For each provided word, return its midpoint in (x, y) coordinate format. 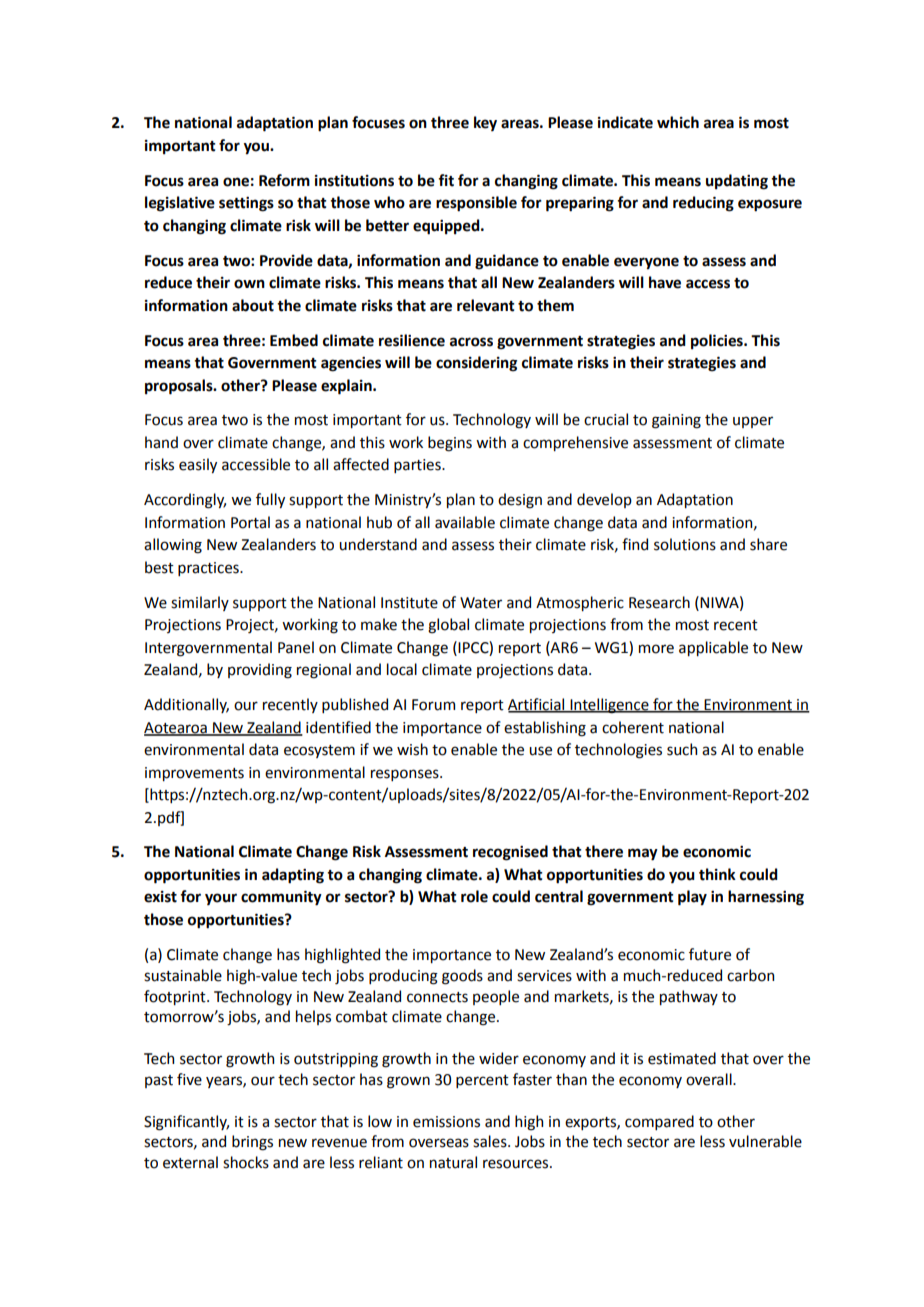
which (678, 122)
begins (450, 444)
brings (252, 1143)
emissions (446, 1122)
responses (406, 775)
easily (198, 465)
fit (446, 180)
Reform (284, 180)
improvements (194, 774)
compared (659, 1122)
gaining (676, 421)
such (682, 749)
